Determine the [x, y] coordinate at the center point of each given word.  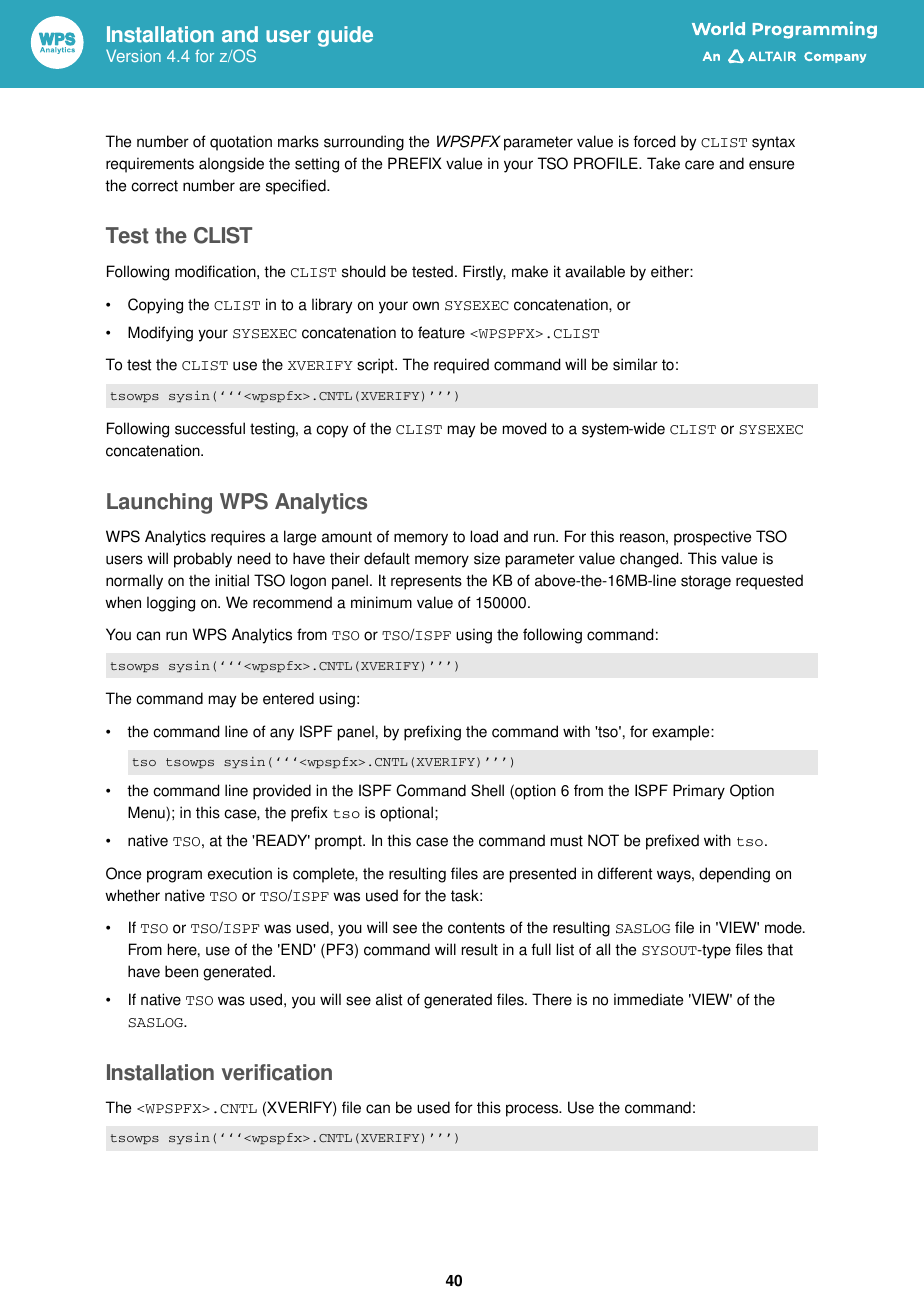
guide [345, 36]
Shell [487, 790]
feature [441, 332]
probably [203, 560]
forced [654, 141]
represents [426, 582]
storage [706, 582]
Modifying [160, 334]
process [533, 1110]
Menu [147, 813]
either [671, 271]
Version [133, 55]
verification [277, 1072]
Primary [699, 792]
